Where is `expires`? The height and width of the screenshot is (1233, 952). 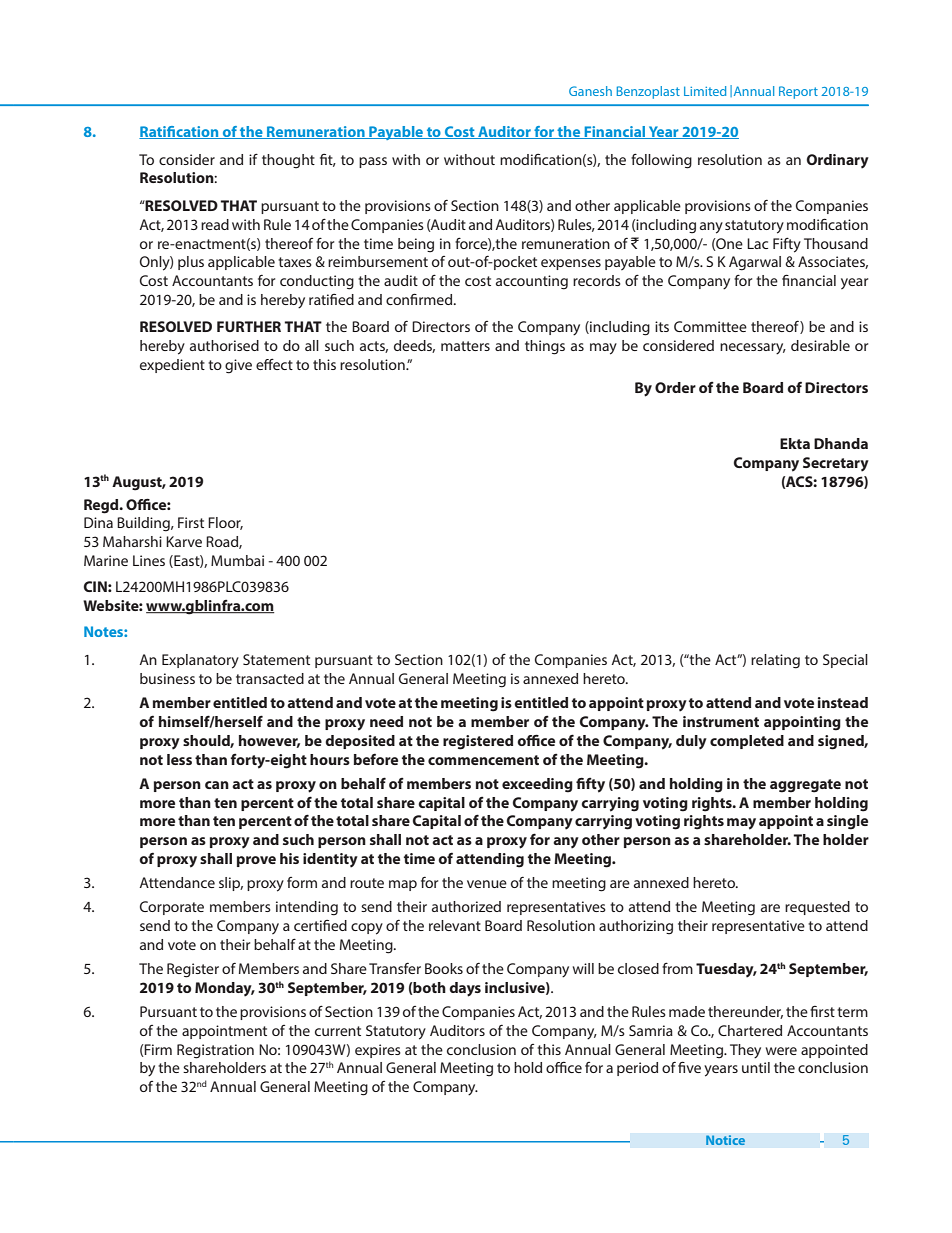
expires is located at coordinates (378, 1051).
